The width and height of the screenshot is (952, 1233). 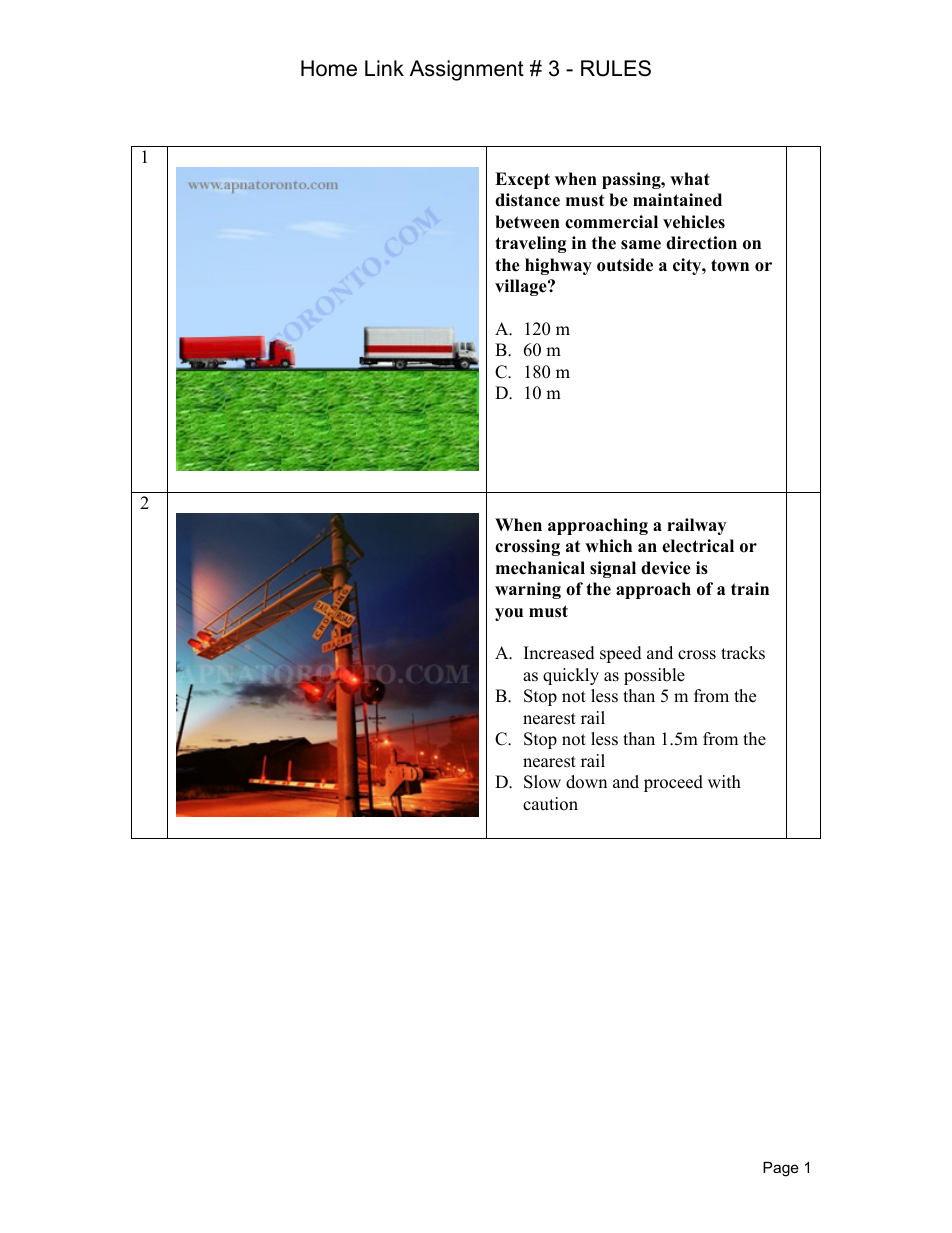 I want to click on Link, so click(x=384, y=68).
